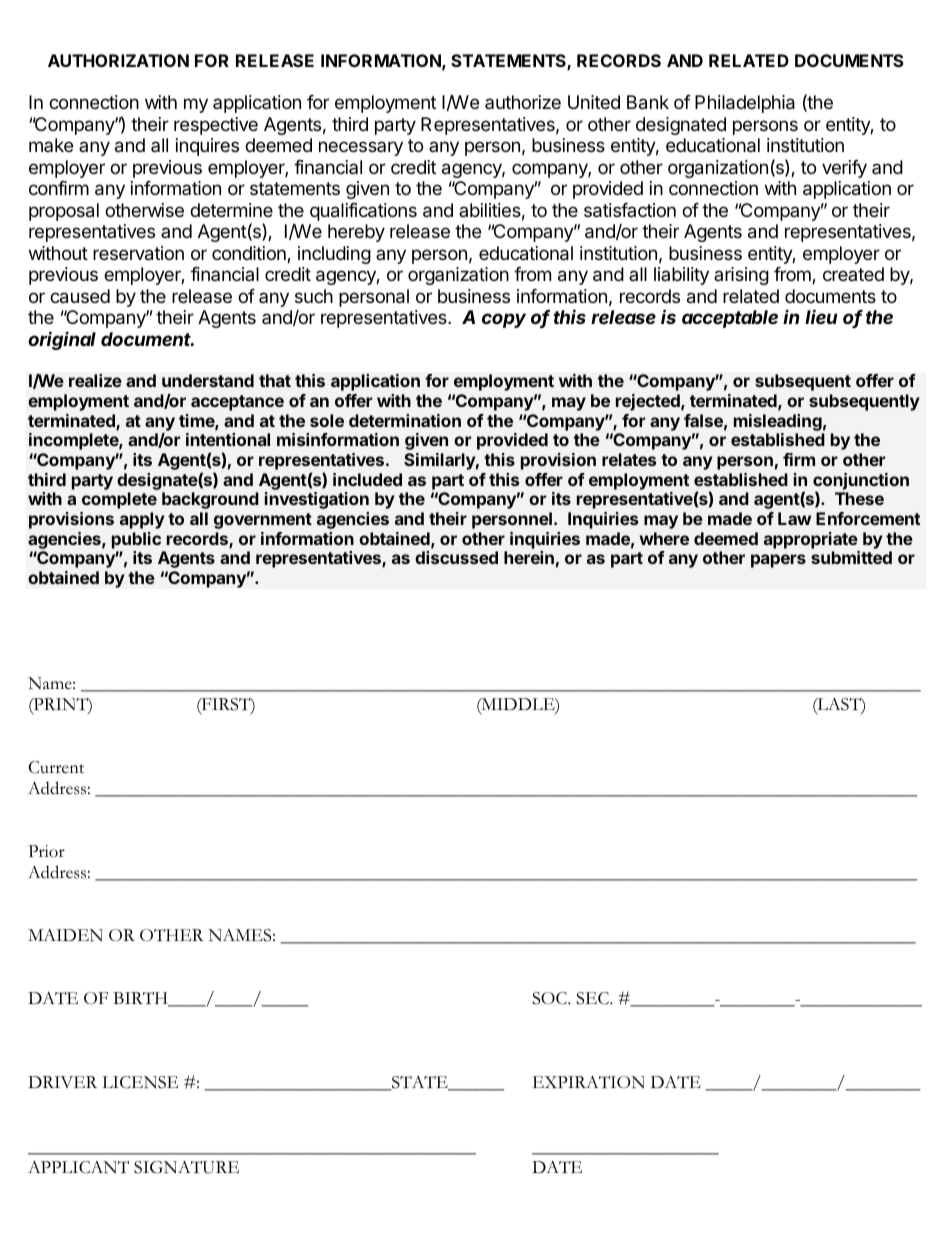 The height and width of the screenshot is (1233, 952). Describe the element at coordinates (405, 420) in the screenshot. I see `determination` at that location.
